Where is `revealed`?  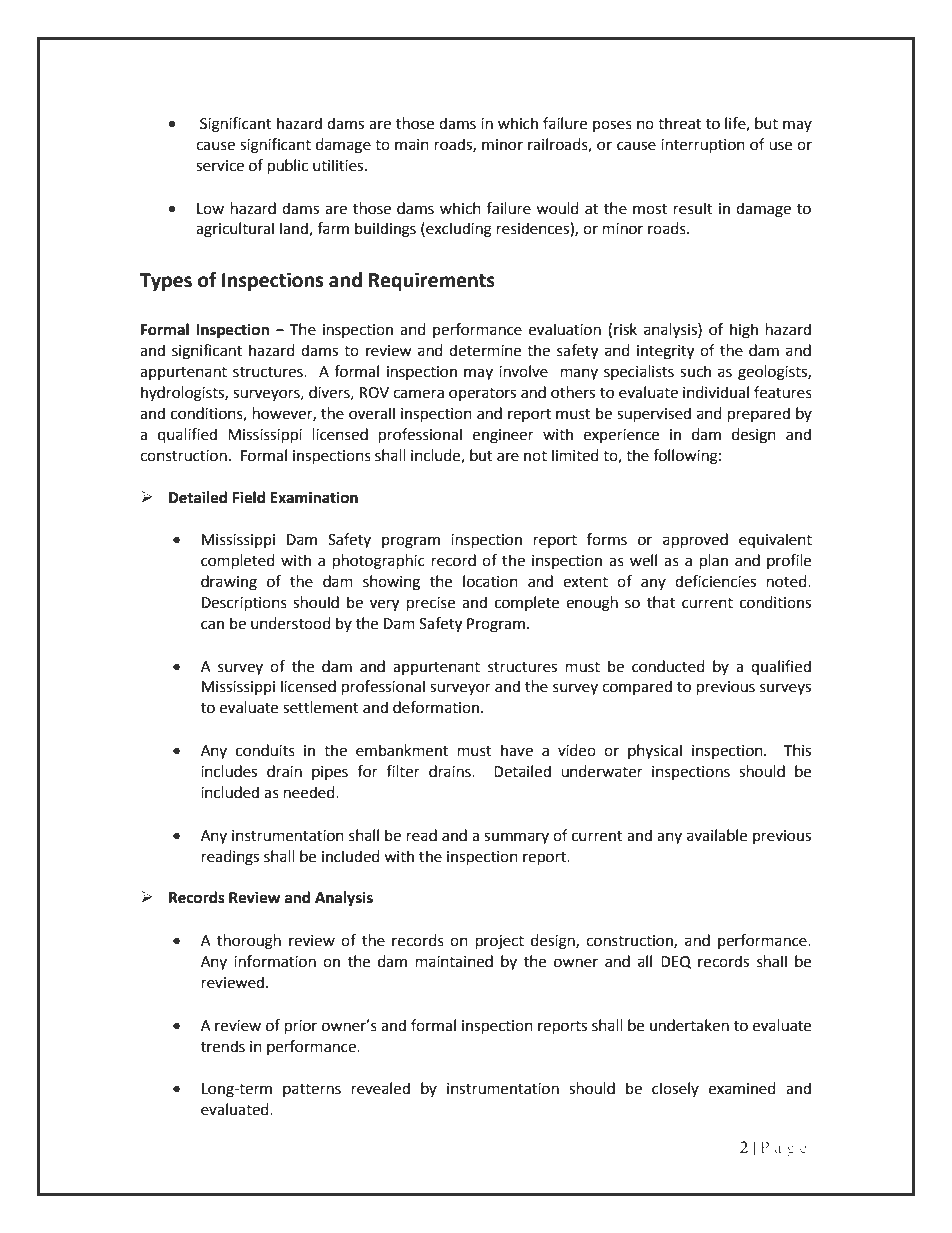
revealed is located at coordinates (381, 1088).
